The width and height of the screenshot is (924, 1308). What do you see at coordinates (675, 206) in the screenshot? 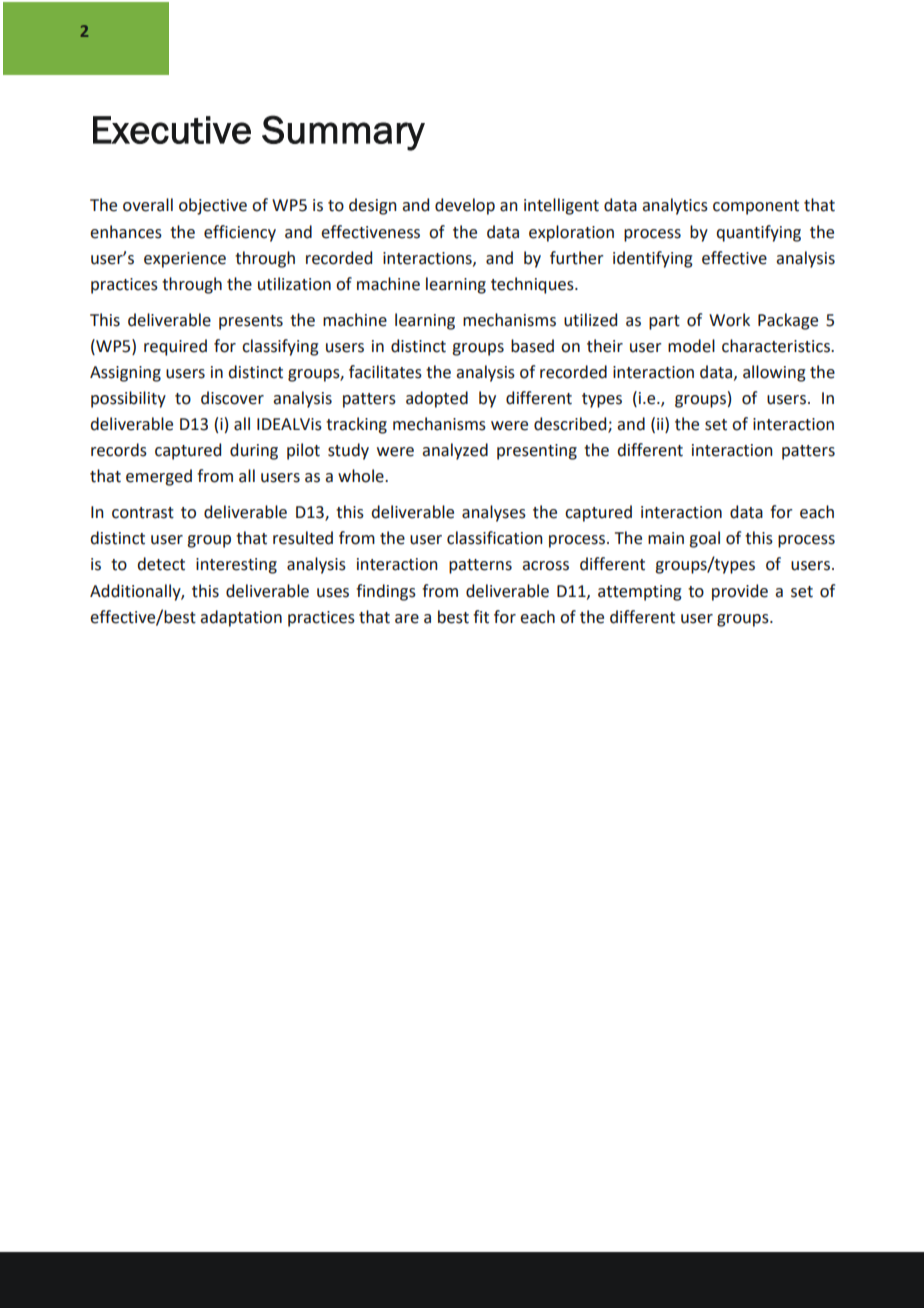
I see `analytics` at bounding box center [675, 206].
